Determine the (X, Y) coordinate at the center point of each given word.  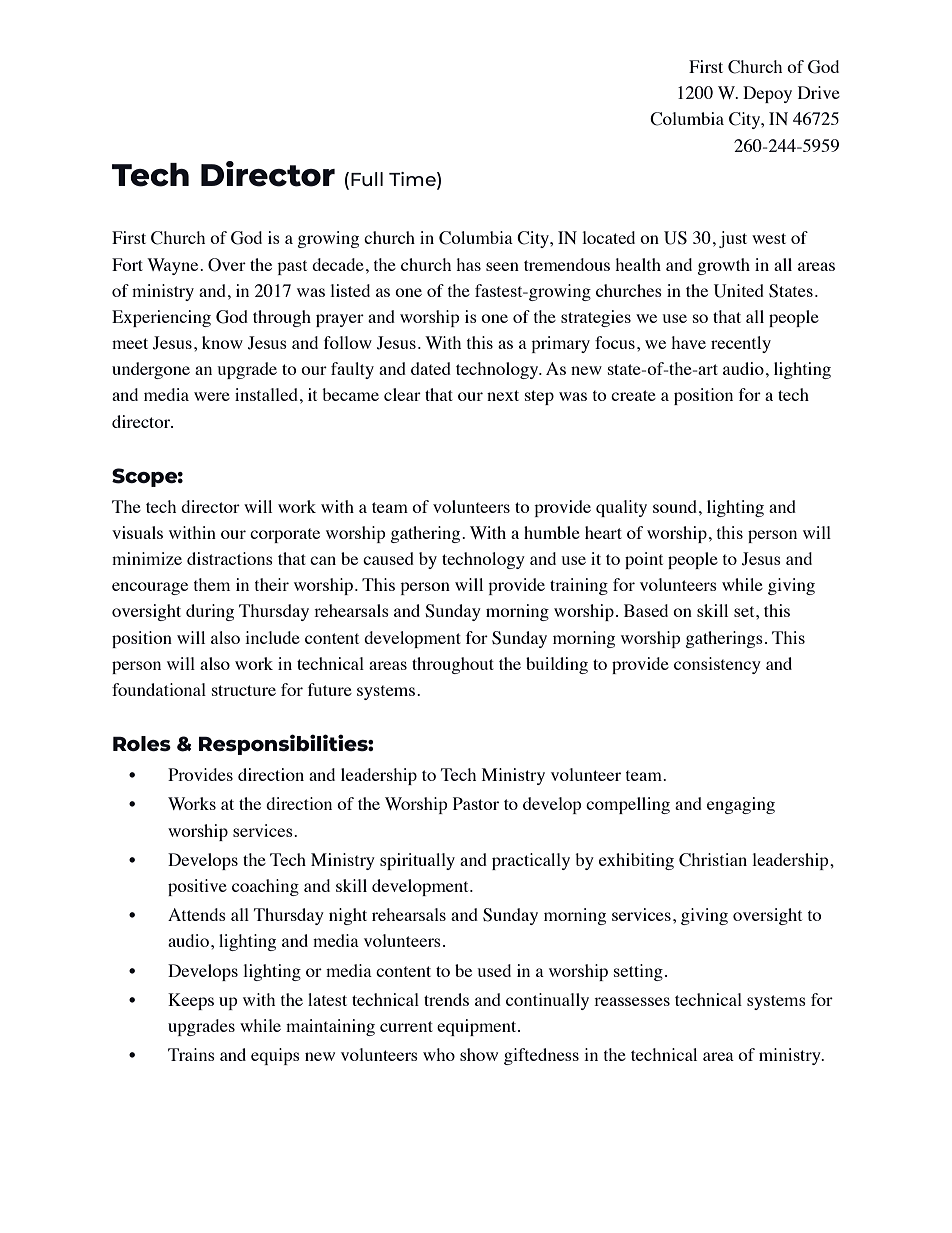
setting (638, 972)
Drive (819, 92)
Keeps (191, 1001)
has (468, 264)
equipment (478, 1027)
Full (367, 179)
